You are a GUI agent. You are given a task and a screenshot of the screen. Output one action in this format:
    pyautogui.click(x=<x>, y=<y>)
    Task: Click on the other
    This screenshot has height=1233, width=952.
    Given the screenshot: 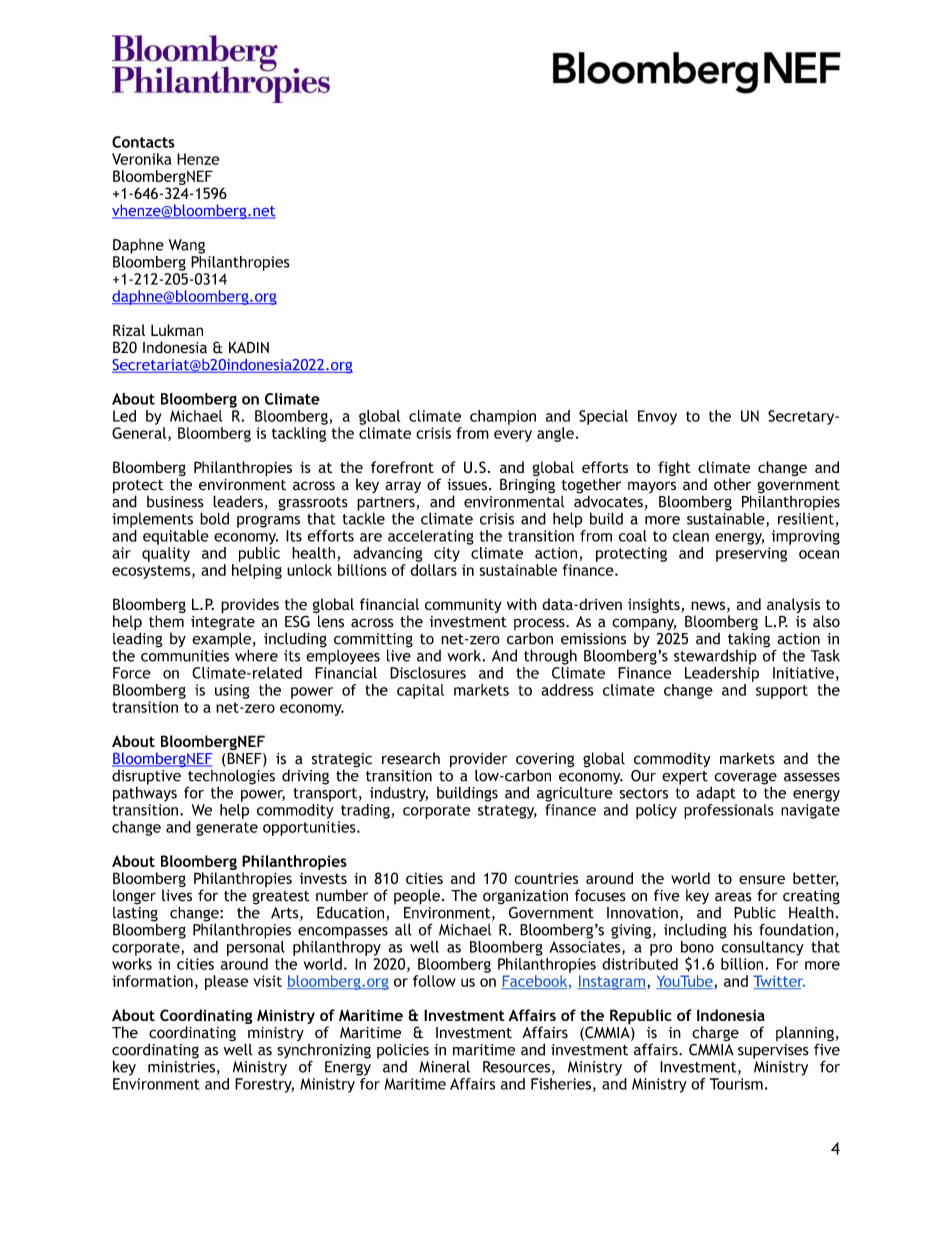 What is the action you would take?
    pyautogui.click(x=732, y=484)
